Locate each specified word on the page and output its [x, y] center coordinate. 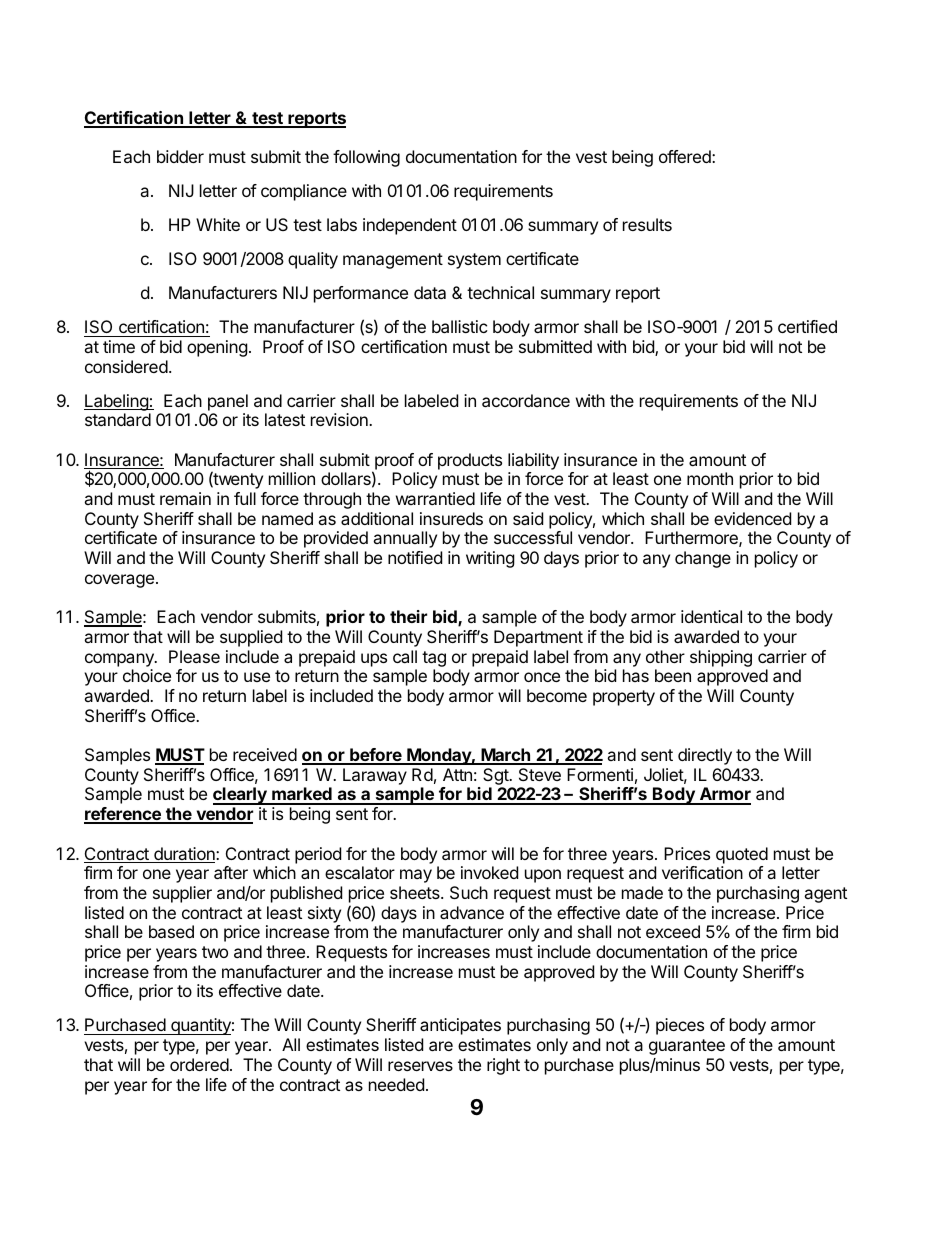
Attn [457, 774]
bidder [180, 156]
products [470, 461]
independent [410, 226]
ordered [199, 1064]
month [710, 478]
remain [185, 498]
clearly [241, 796]
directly [705, 756]
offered [686, 156]
